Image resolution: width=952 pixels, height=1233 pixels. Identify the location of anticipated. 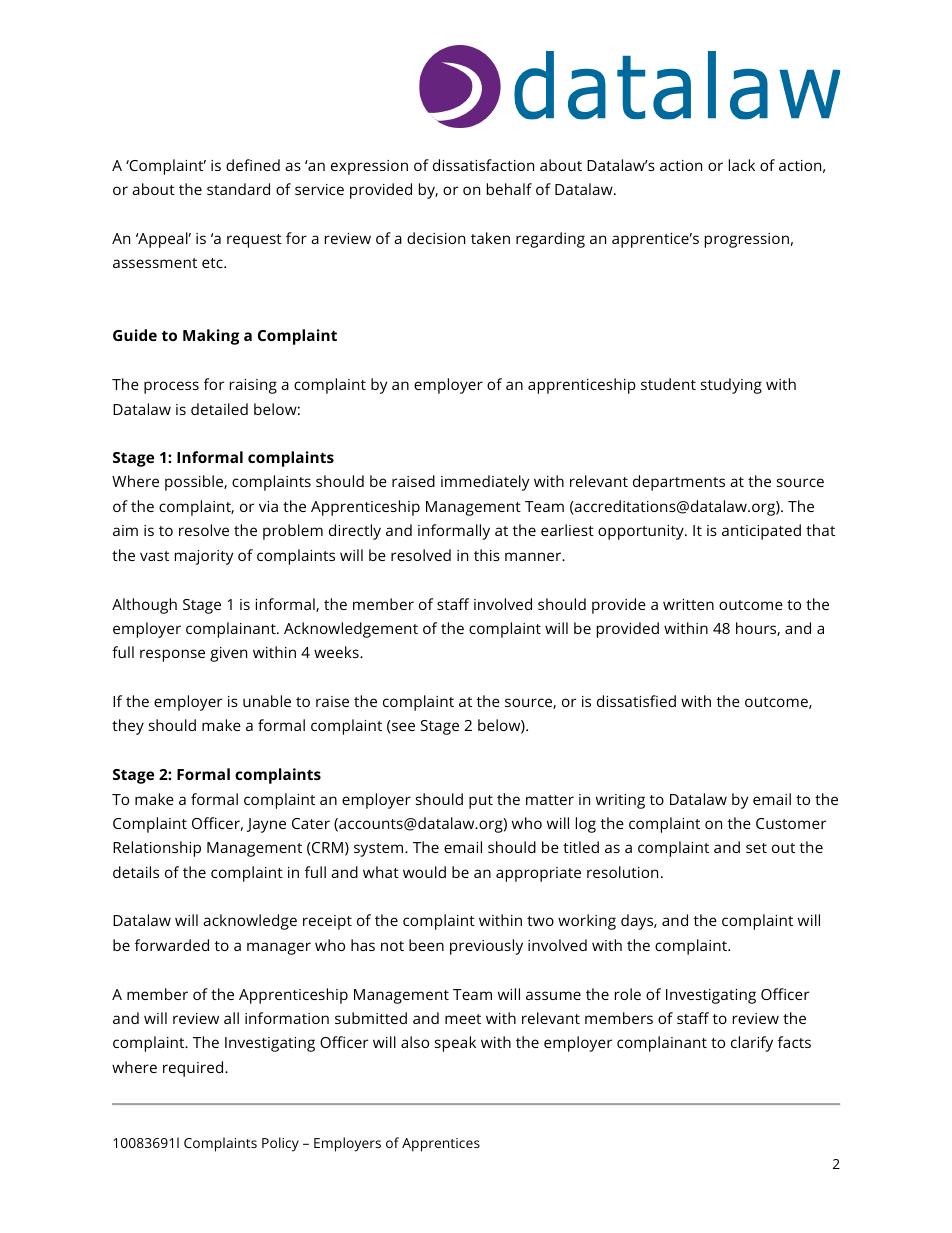
(761, 532).
